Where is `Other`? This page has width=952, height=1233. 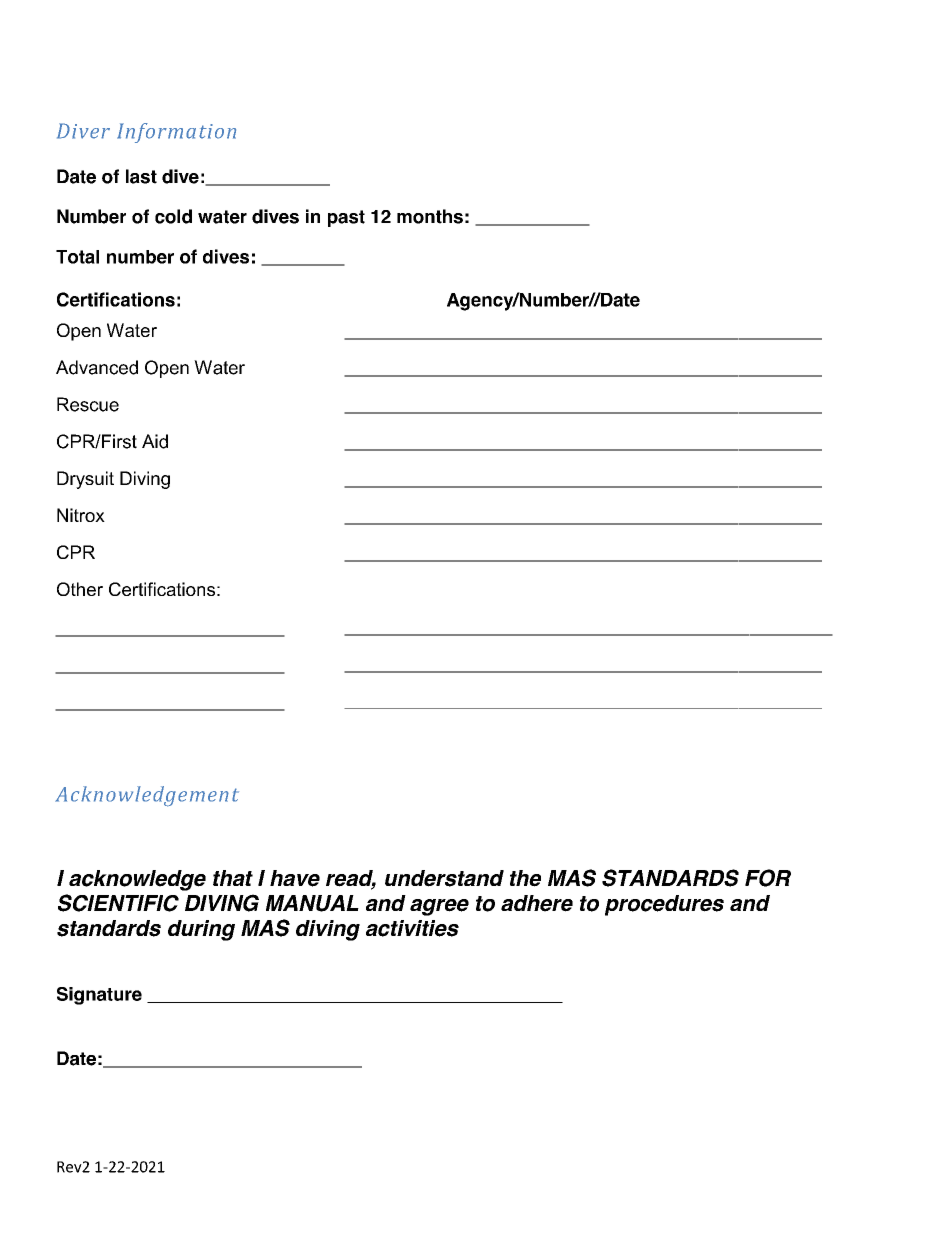
Other is located at coordinates (80, 589).
